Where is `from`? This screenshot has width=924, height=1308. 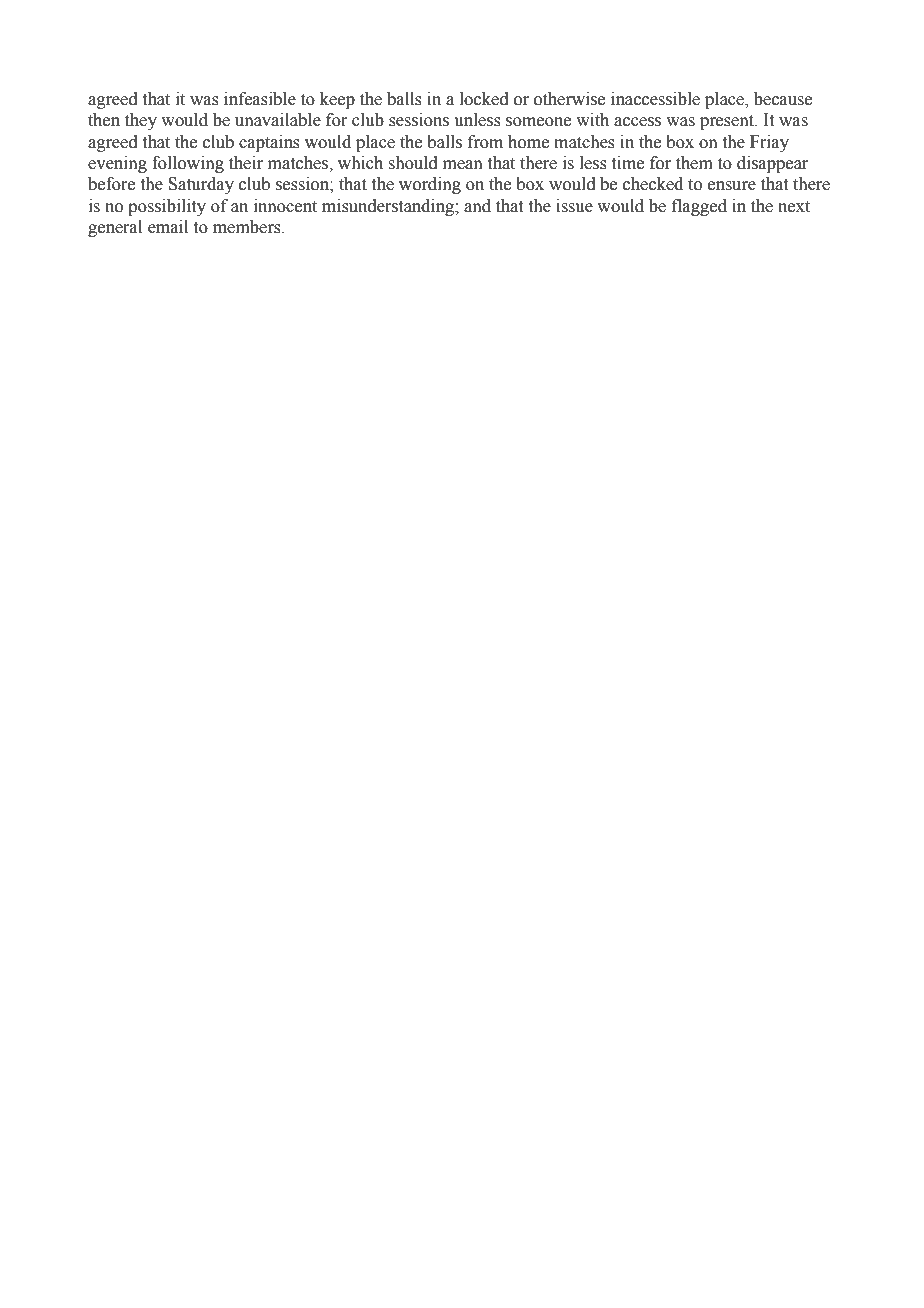
from is located at coordinates (485, 142).
